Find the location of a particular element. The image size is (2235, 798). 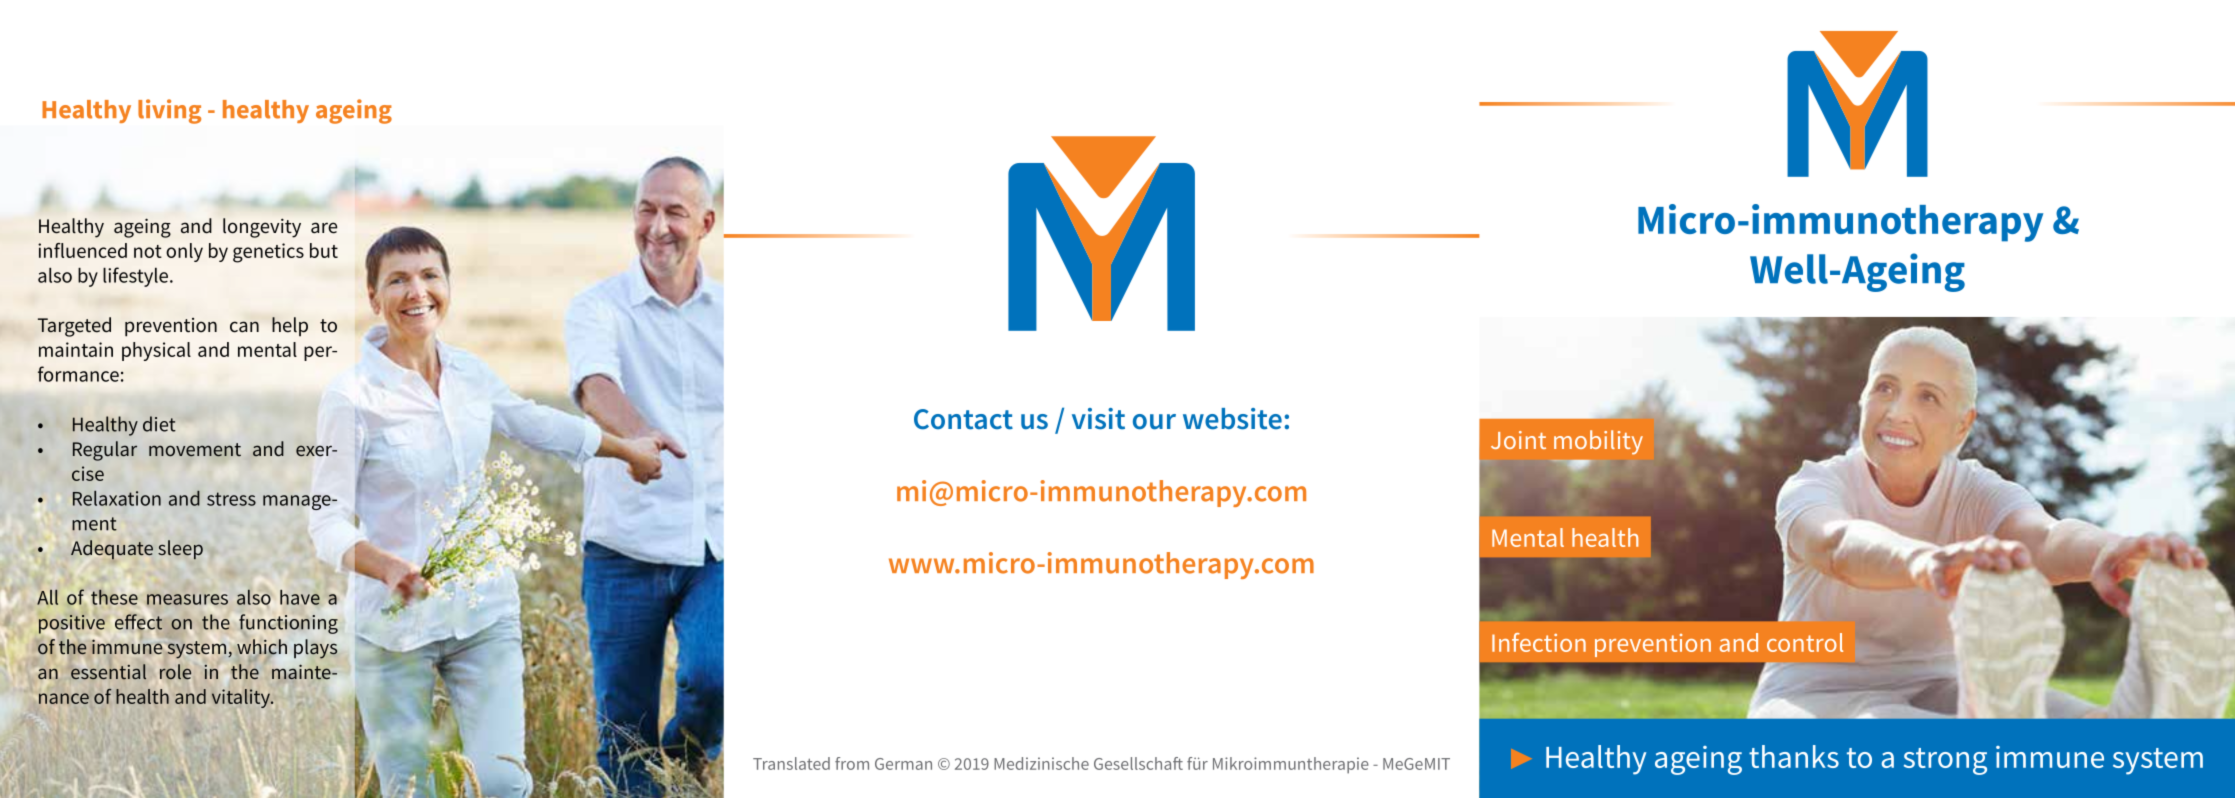

mobility is located at coordinates (1598, 442).
